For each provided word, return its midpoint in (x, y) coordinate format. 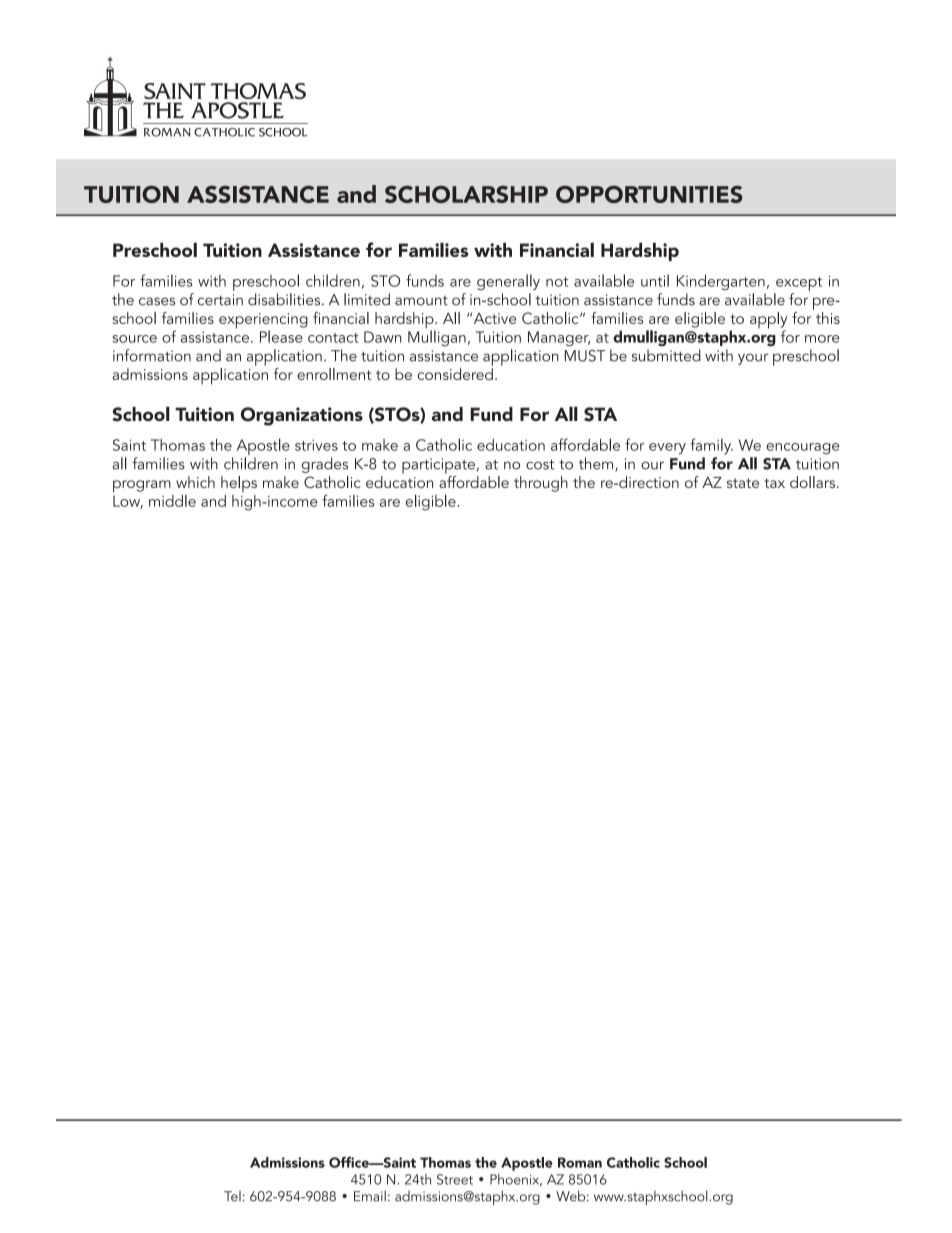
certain (220, 300)
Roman (580, 1162)
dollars (814, 482)
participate (438, 466)
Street (455, 1179)
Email (370, 1196)
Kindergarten (721, 282)
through (541, 484)
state (743, 483)
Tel (232, 1196)
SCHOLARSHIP (466, 194)
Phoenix (516, 1180)
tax (774, 483)
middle (172, 501)
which (195, 482)
